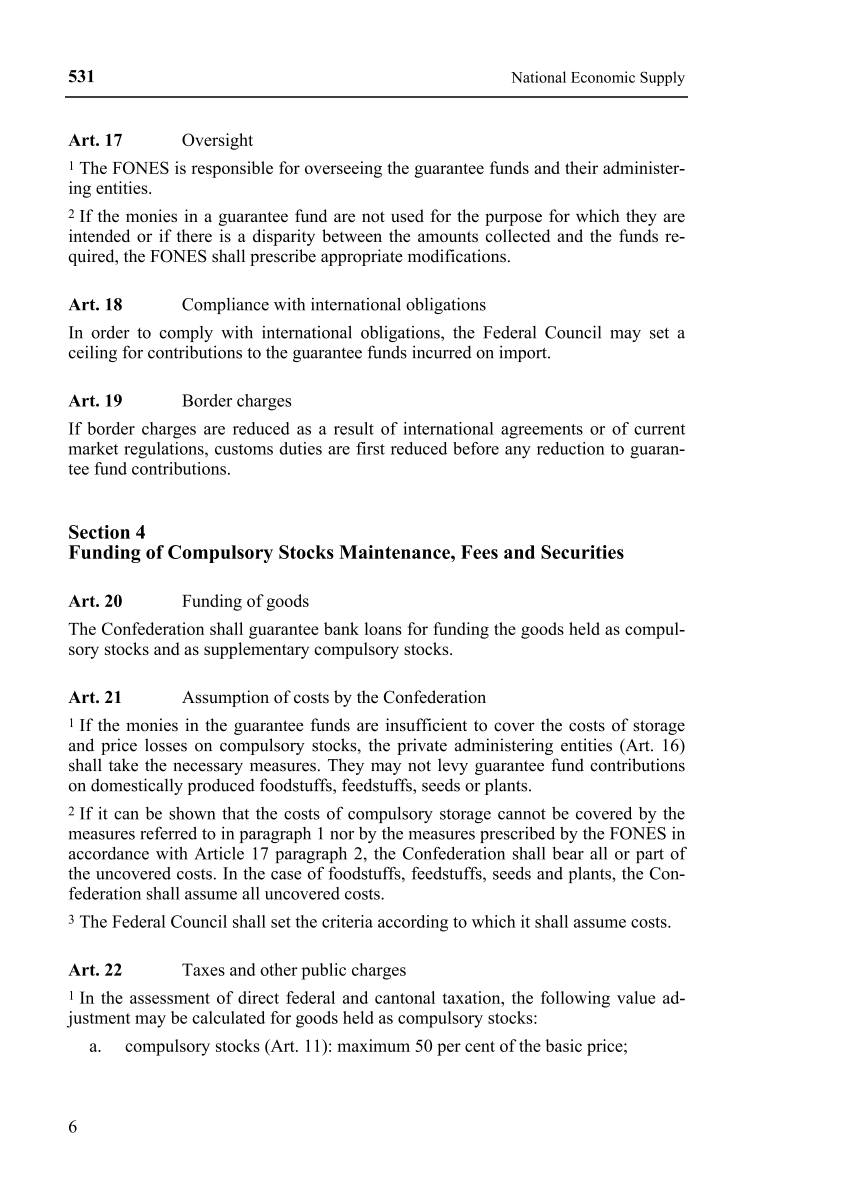  Describe the element at coordinates (603, 77) in the document. I see `Economic` at that location.
